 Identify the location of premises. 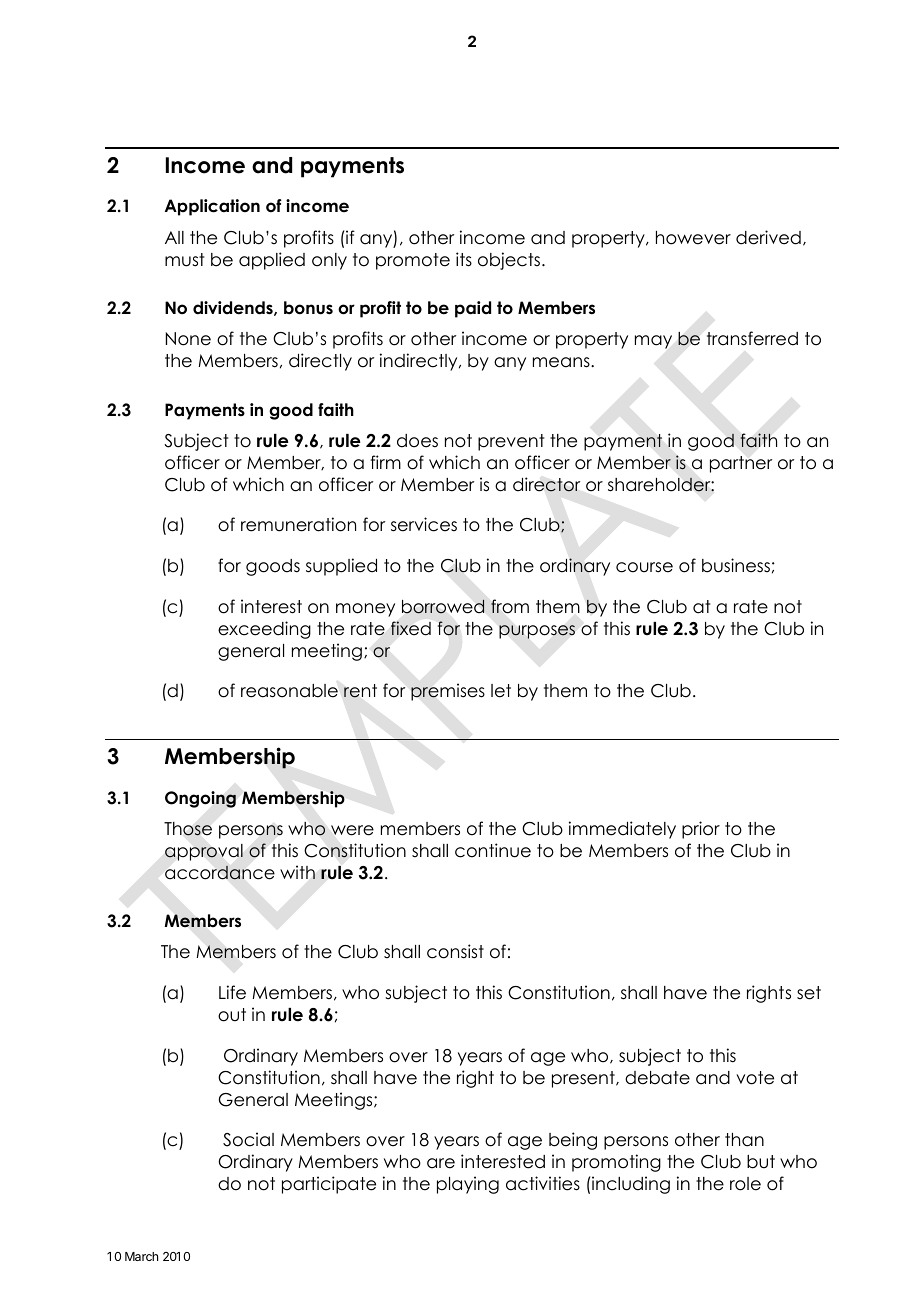
(448, 692).
